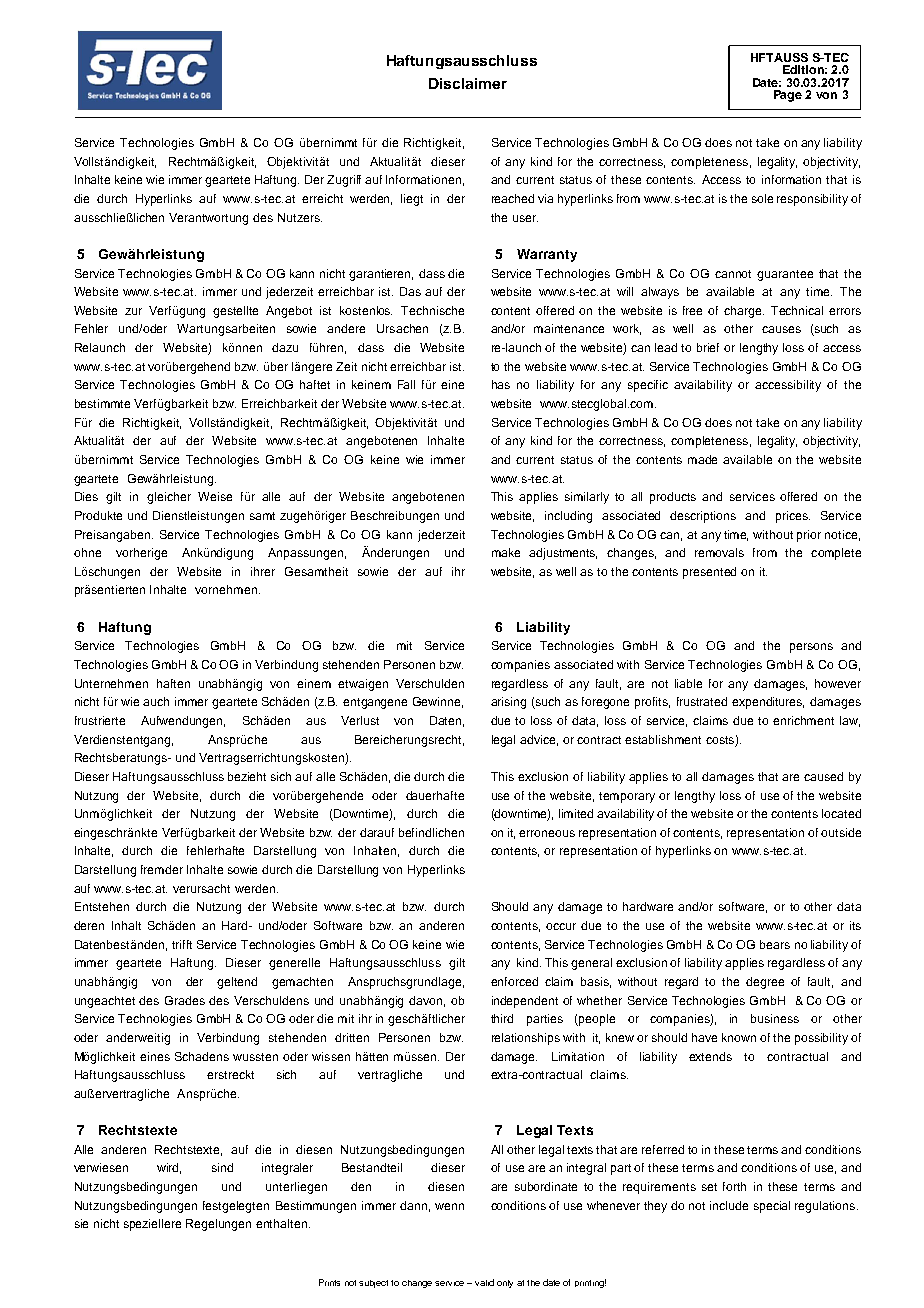 The image size is (924, 1308). What do you see at coordinates (156, 701) in the page?
I see `auch` at bounding box center [156, 701].
